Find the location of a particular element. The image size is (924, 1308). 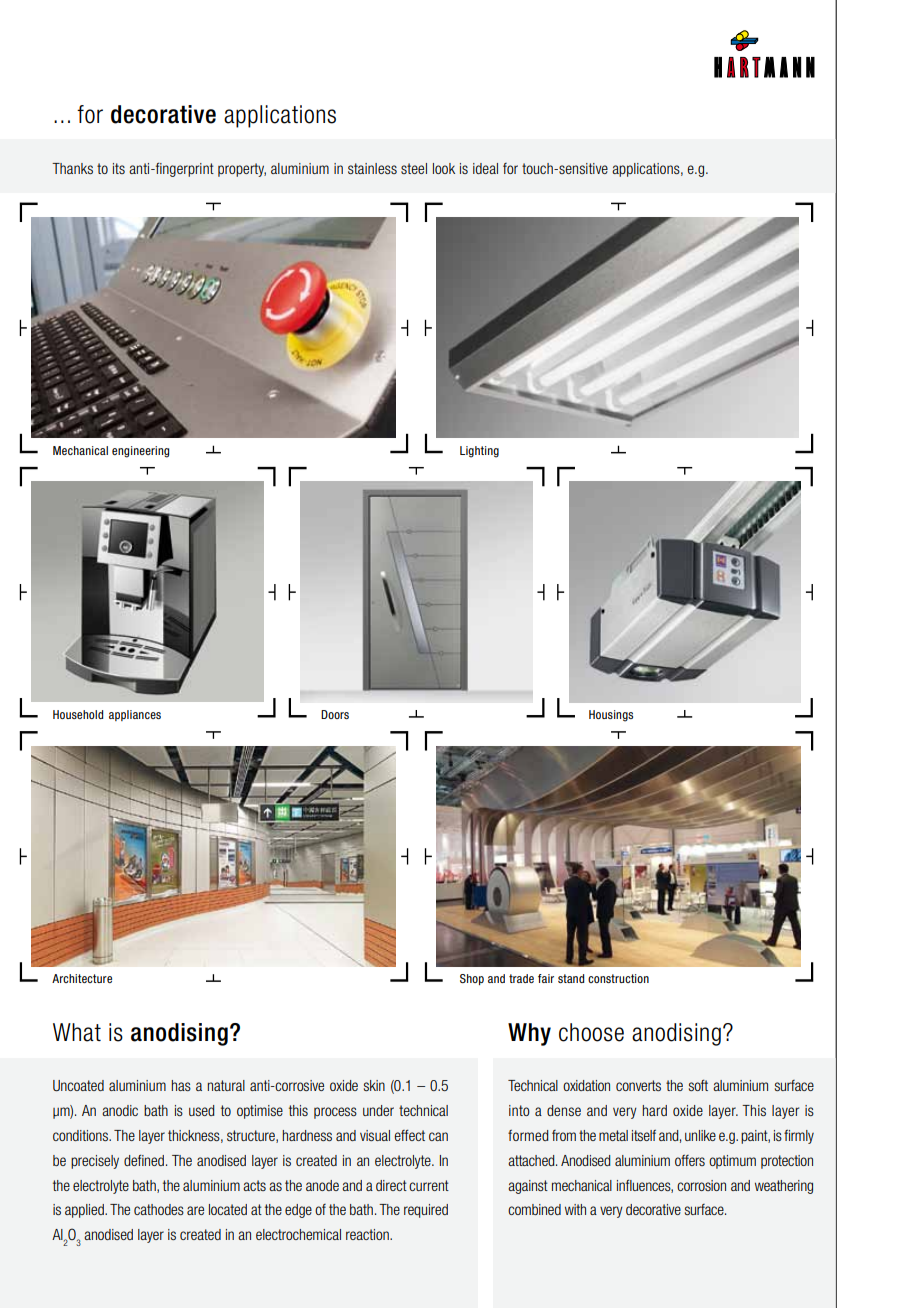

Lighting is located at coordinates (479, 452).
